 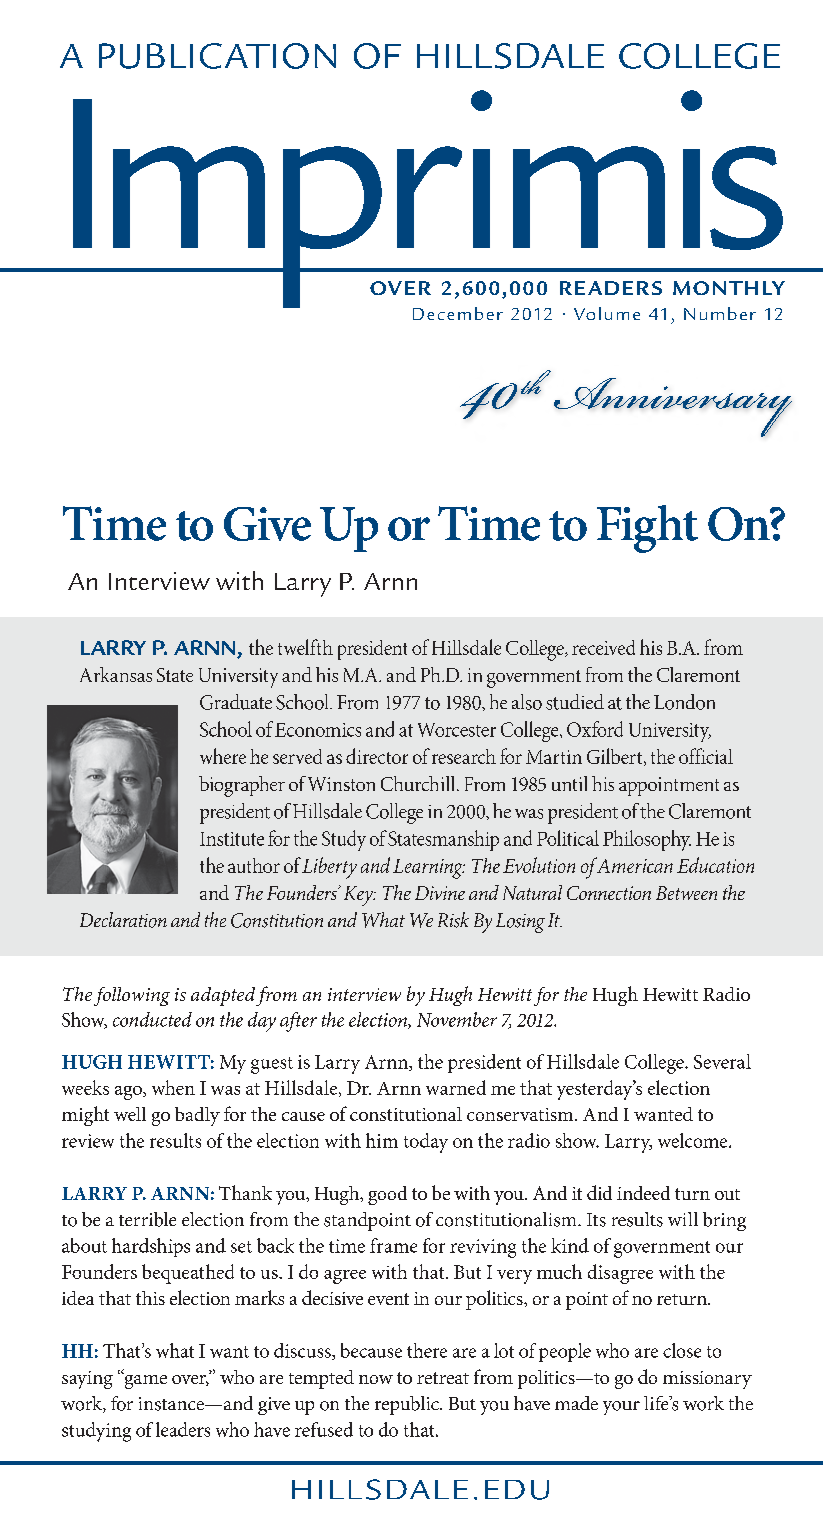 What do you see at coordinates (217, 56) in the screenshot?
I see `Publication` at bounding box center [217, 56].
